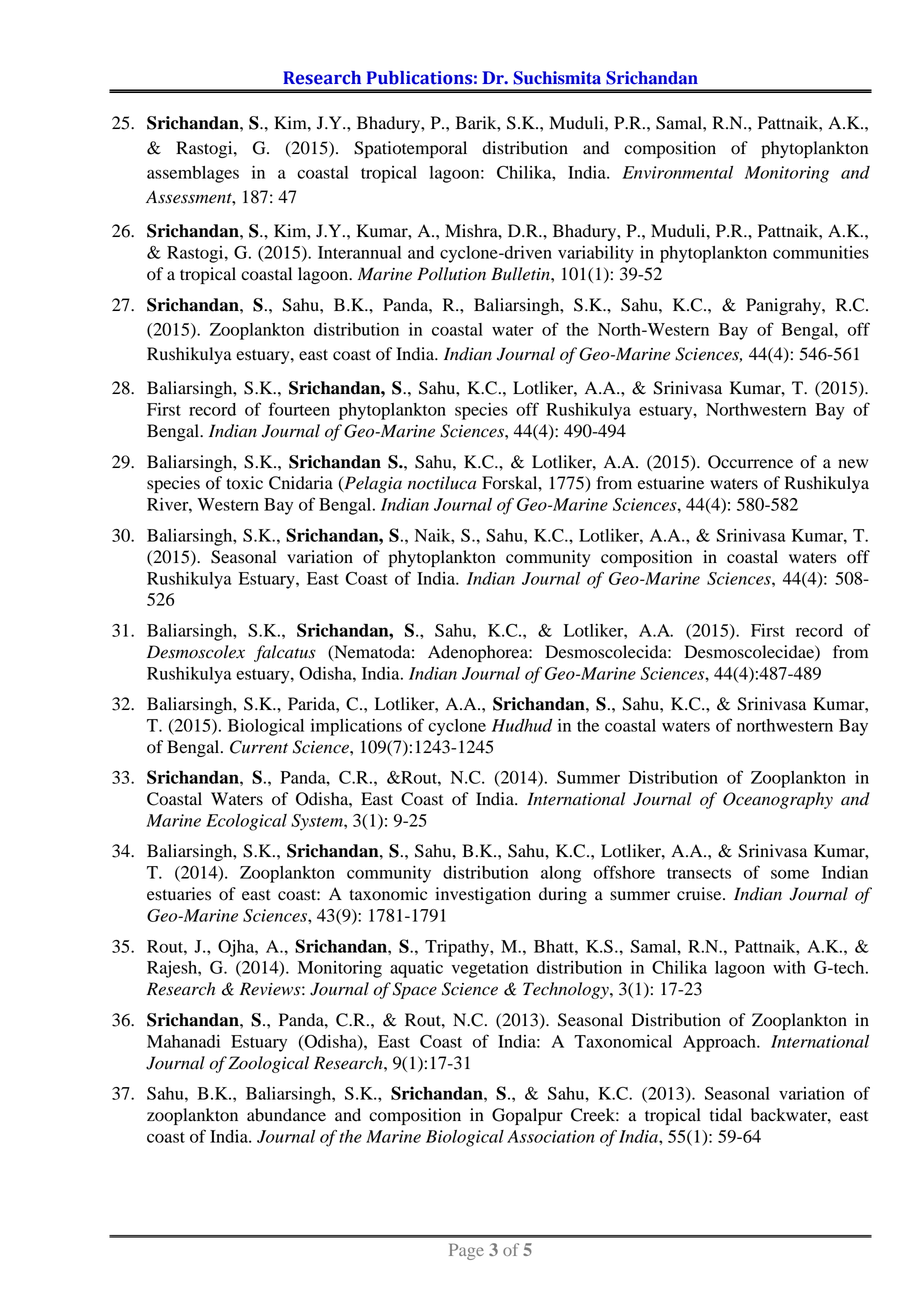 The image size is (924, 1308). What do you see at coordinates (286, 1115) in the screenshot?
I see `abundance` at bounding box center [286, 1115].
